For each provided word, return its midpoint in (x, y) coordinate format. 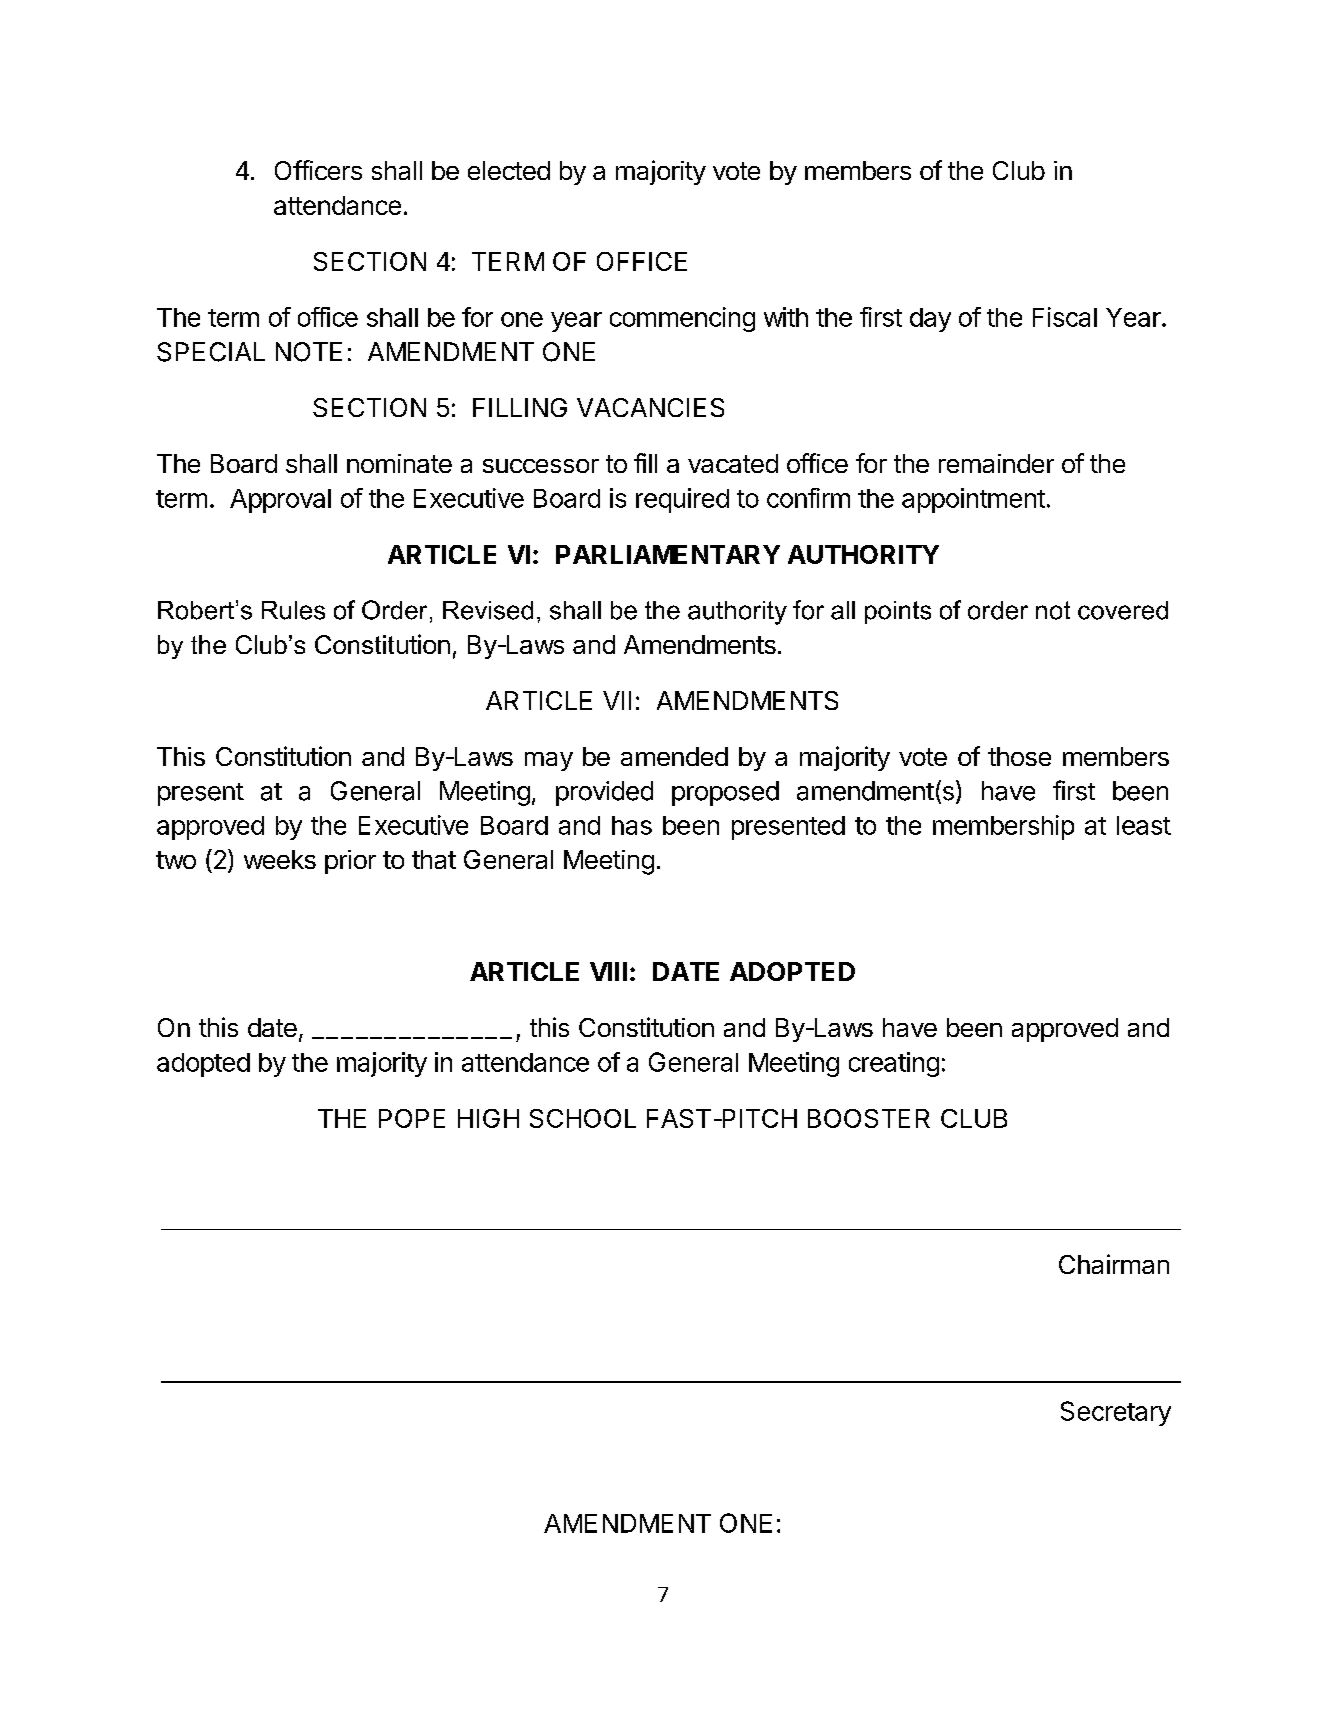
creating (894, 1064)
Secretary (1116, 1413)
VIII (608, 971)
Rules (293, 610)
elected (509, 170)
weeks (280, 859)
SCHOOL (583, 1118)
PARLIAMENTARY (668, 554)
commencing (682, 319)
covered (1123, 610)
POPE (412, 1118)
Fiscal (1065, 317)
